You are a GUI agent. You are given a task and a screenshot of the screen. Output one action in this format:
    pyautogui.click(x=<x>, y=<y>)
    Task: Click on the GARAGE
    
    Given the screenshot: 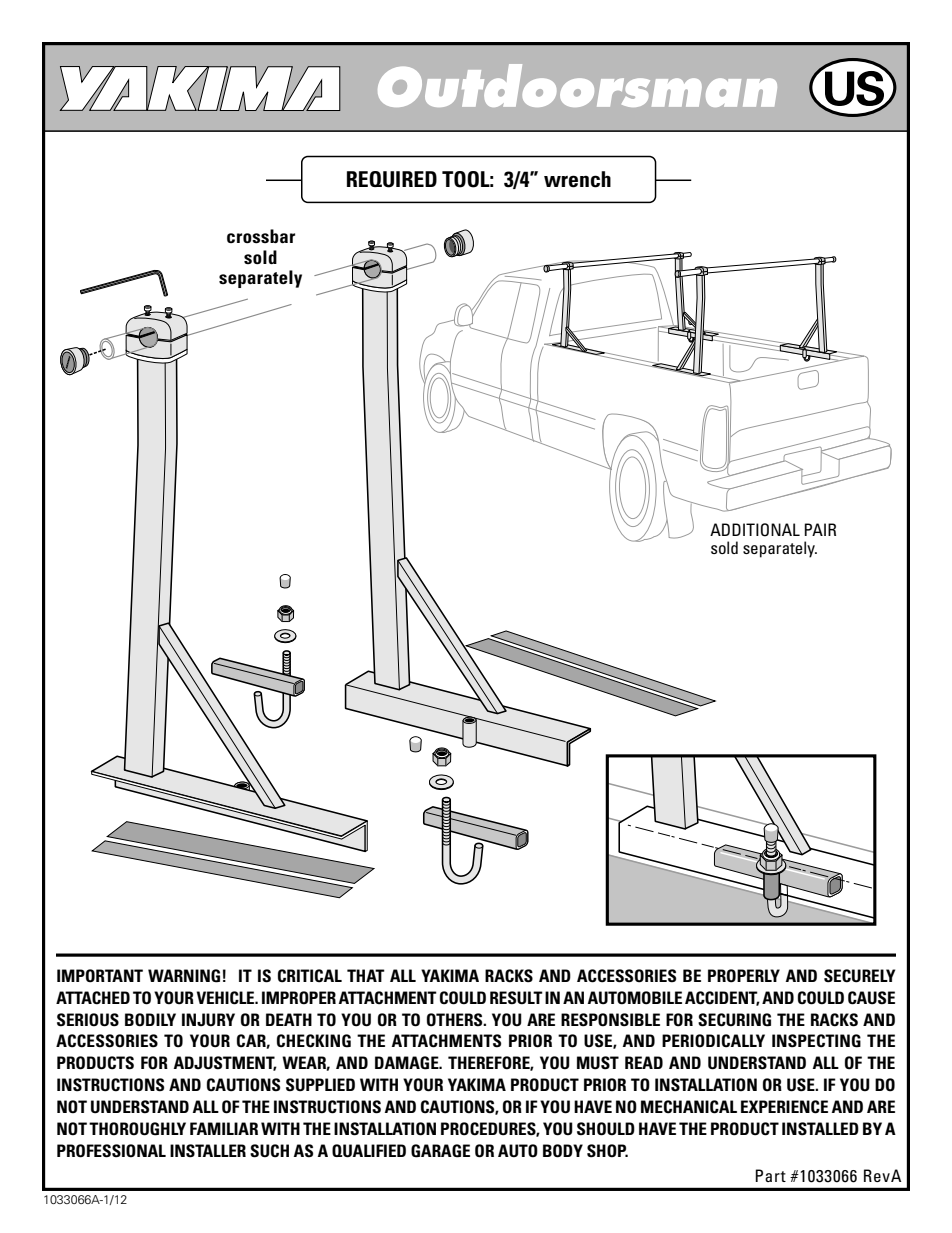 What is the action you would take?
    pyautogui.click(x=440, y=1151)
